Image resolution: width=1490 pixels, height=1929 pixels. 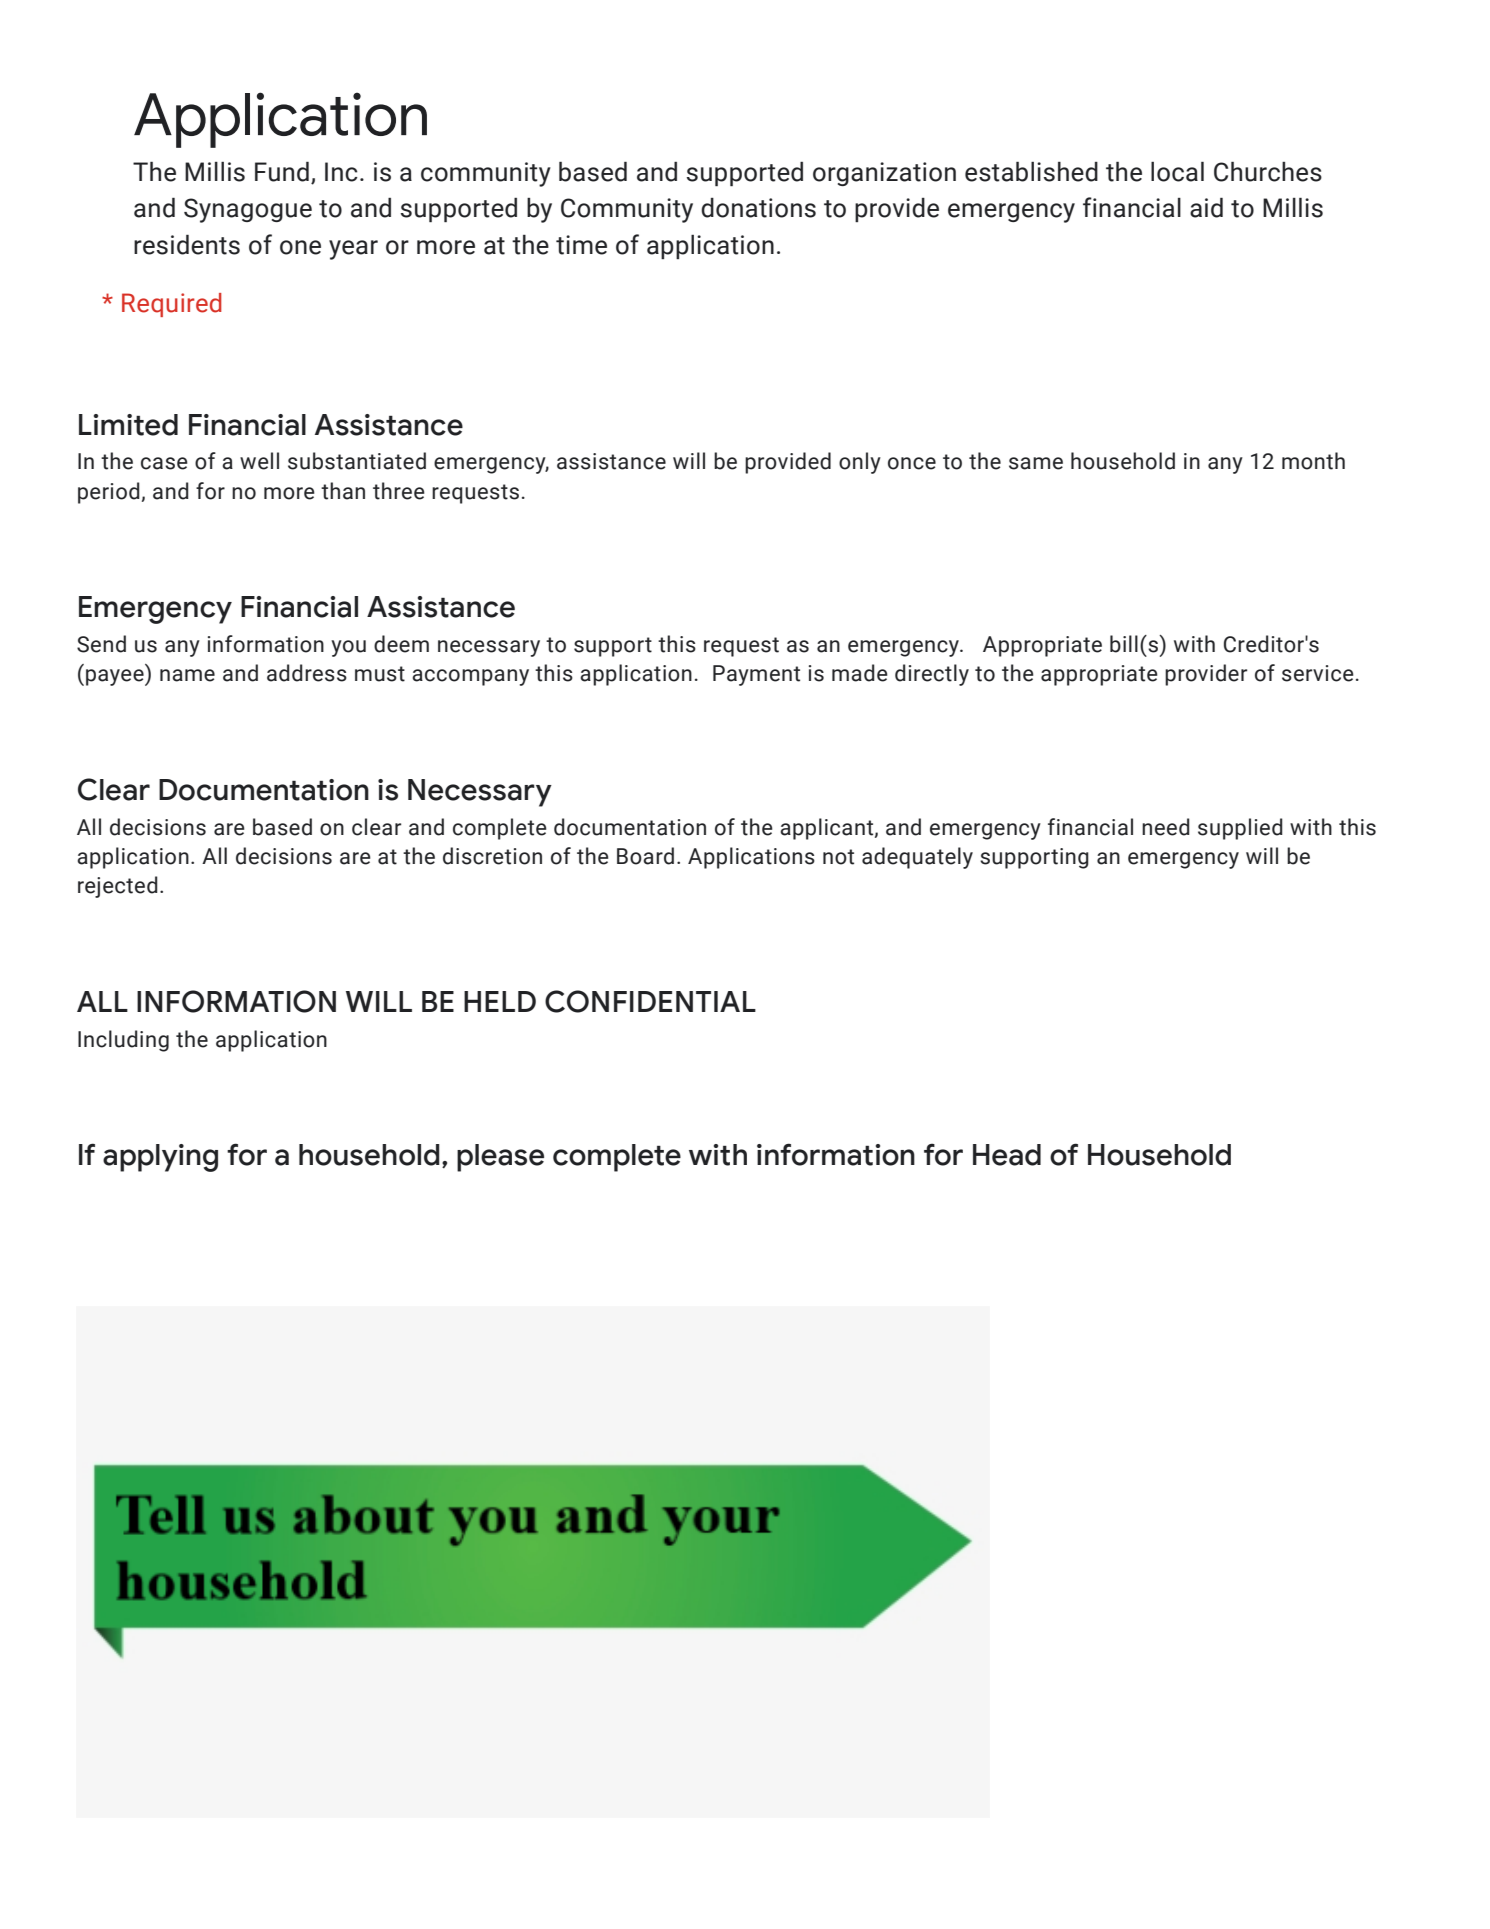 What do you see at coordinates (1007, 1155) in the screenshot?
I see `Head` at bounding box center [1007, 1155].
